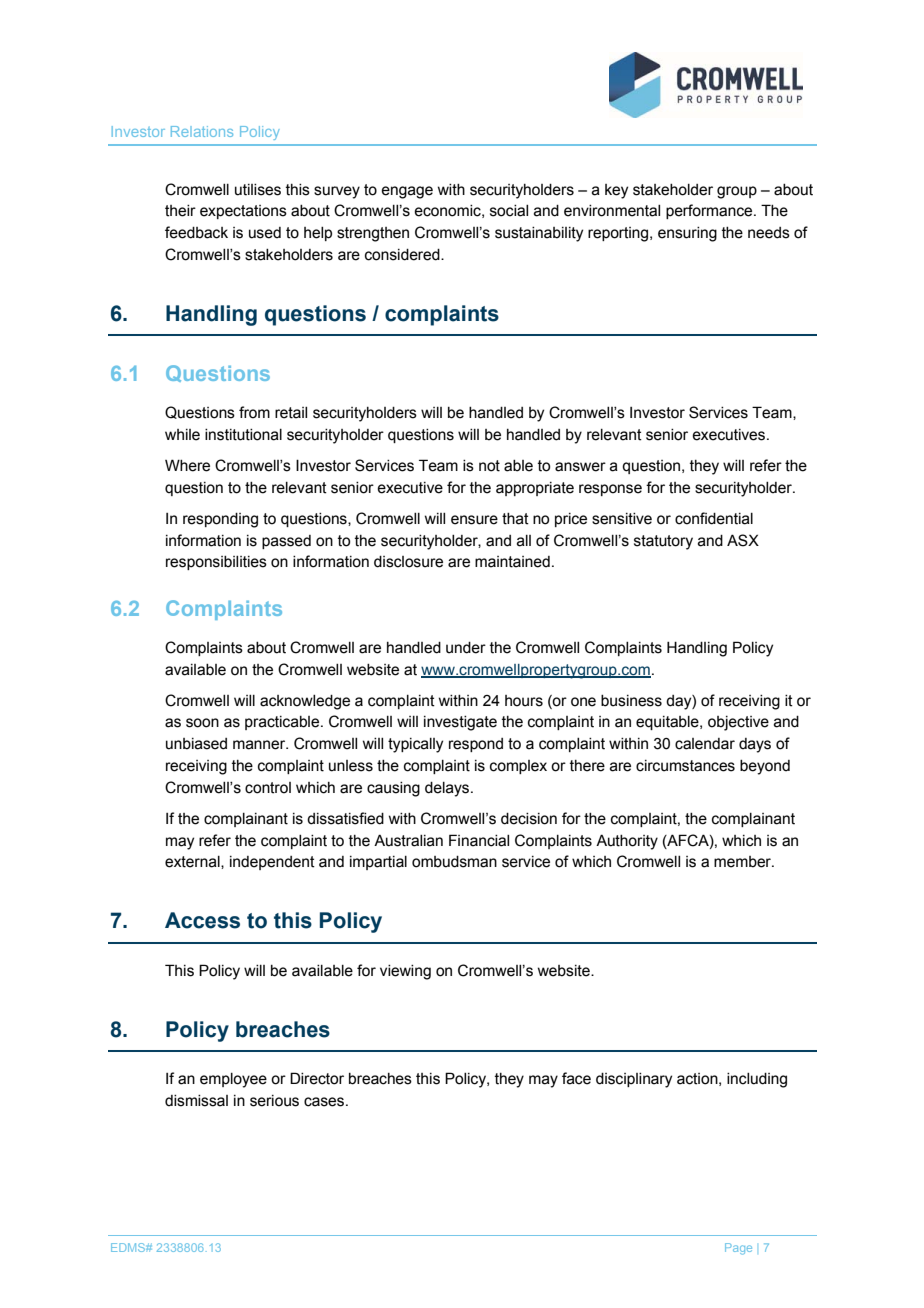 The height and width of the page is (1308, 924). Describe the element at coordinates (243, 435) in the page. I see `institutional` at that location.
